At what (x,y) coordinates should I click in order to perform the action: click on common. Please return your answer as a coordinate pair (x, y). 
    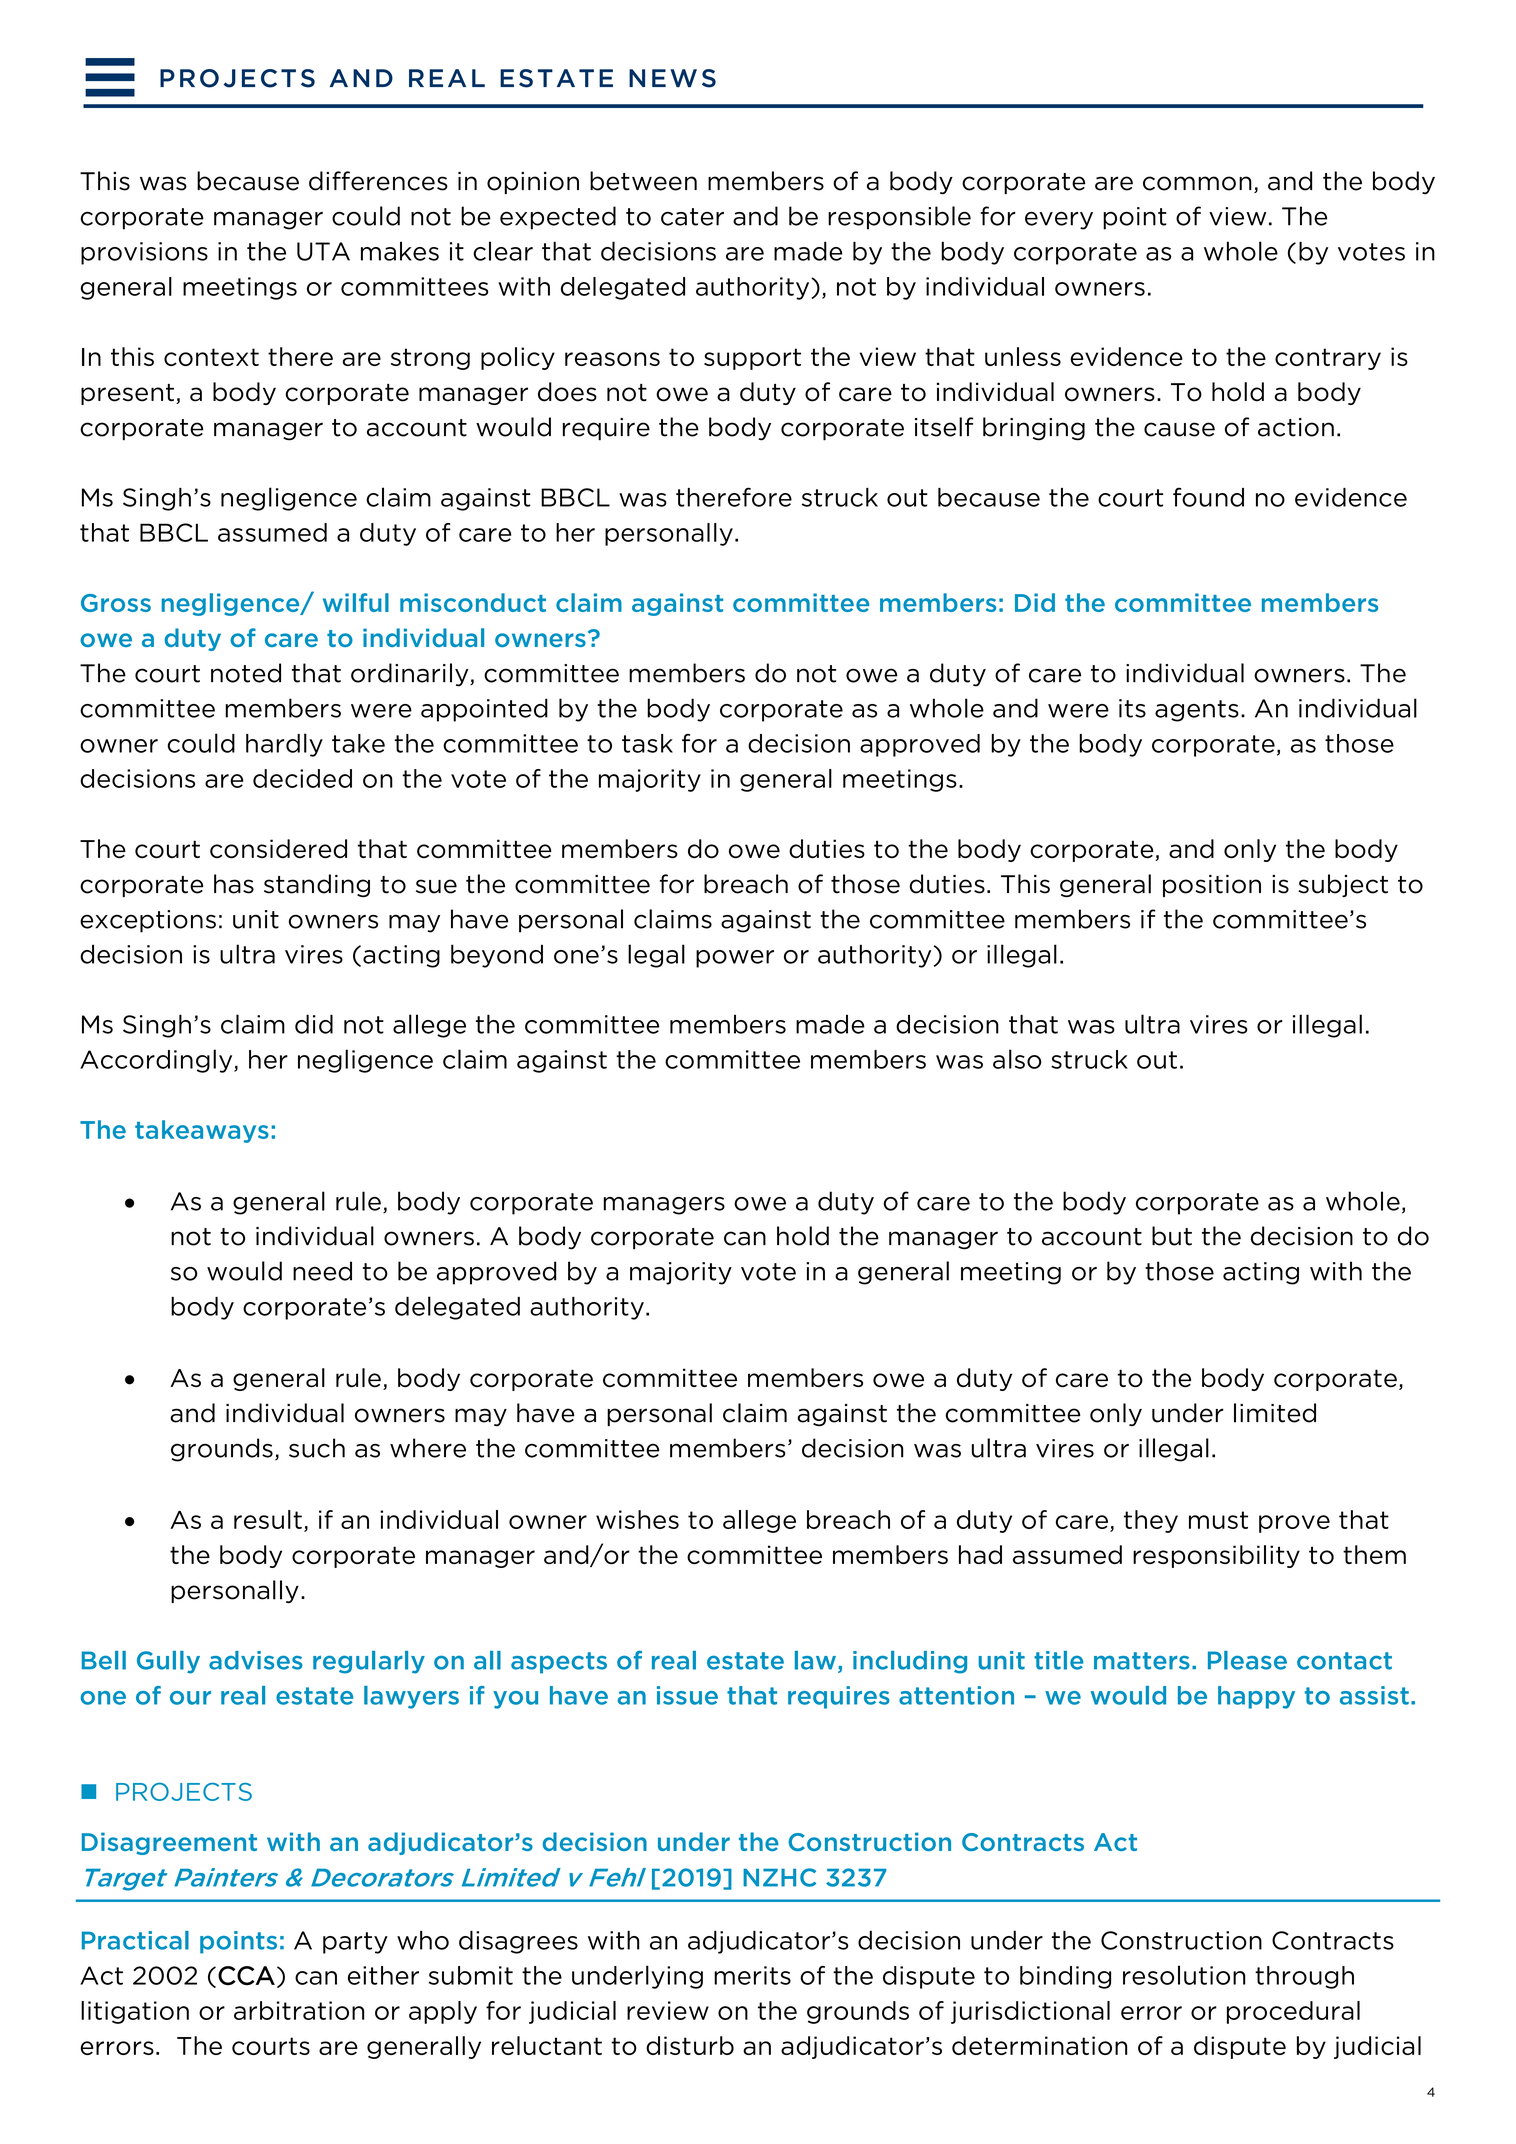
    Looking at the image, I should click on (1197, 183).
